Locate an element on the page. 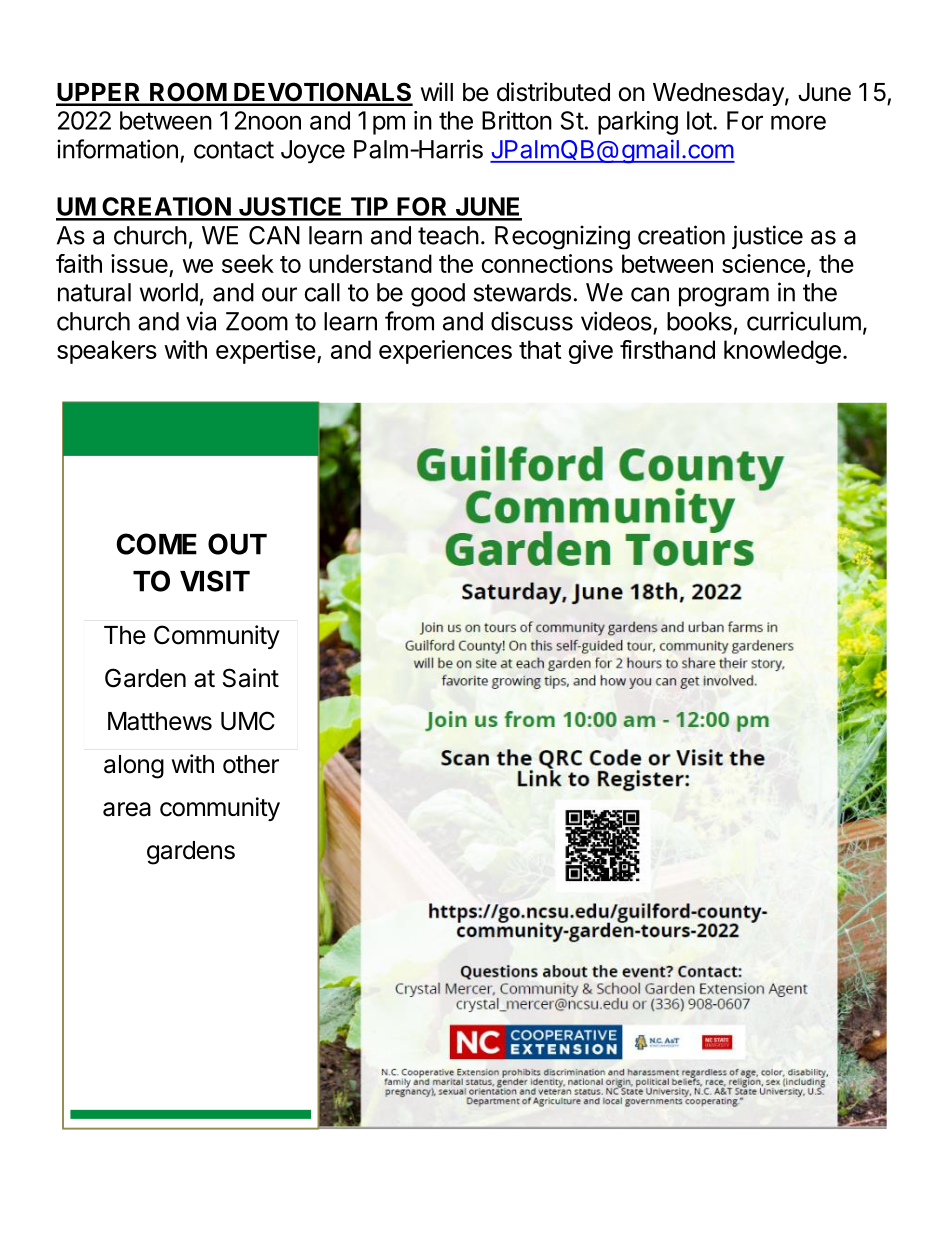  along is located at coordinates (134, 767).
